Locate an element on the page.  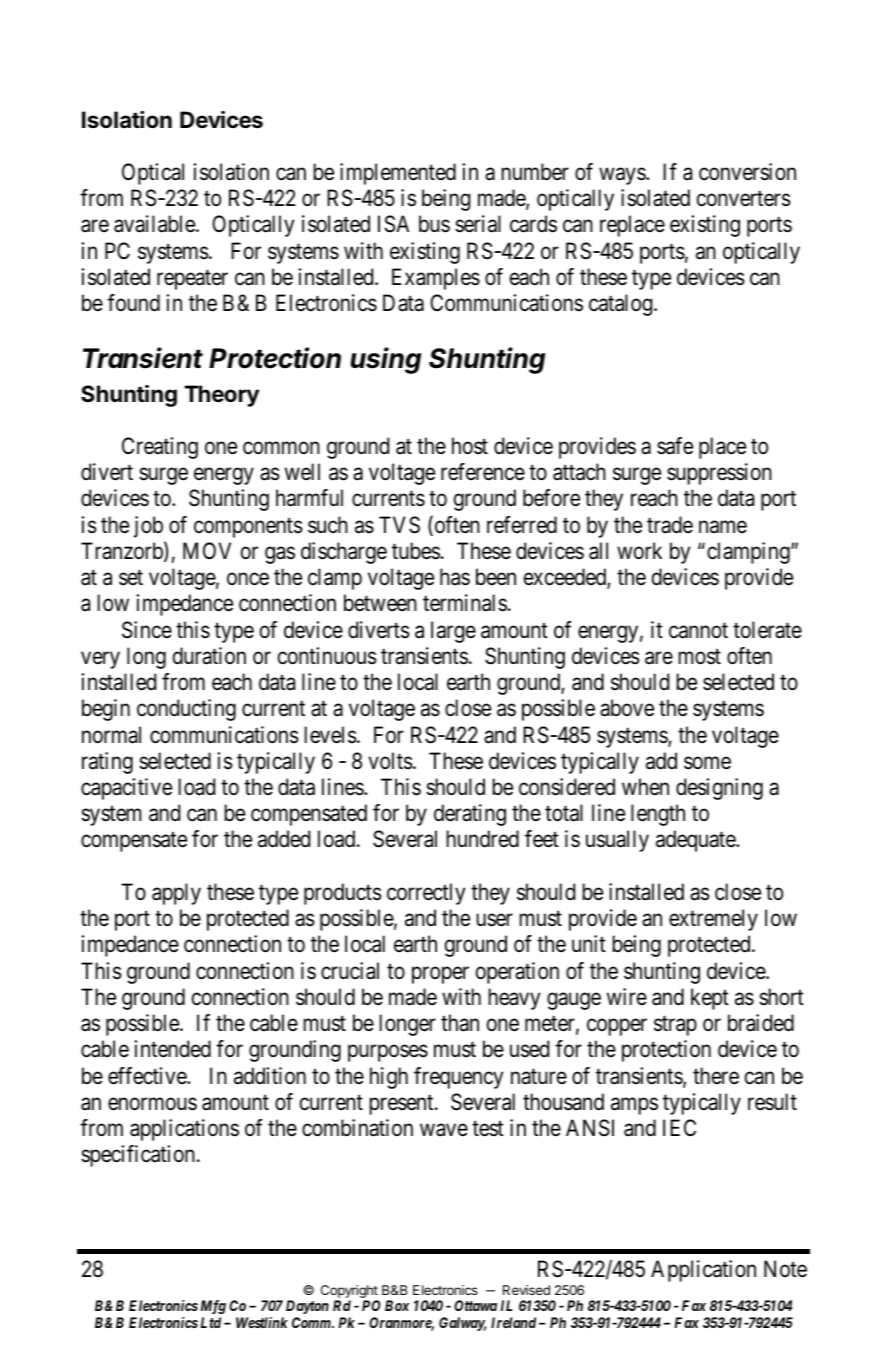
kept is located at coordinates (710, 999).
